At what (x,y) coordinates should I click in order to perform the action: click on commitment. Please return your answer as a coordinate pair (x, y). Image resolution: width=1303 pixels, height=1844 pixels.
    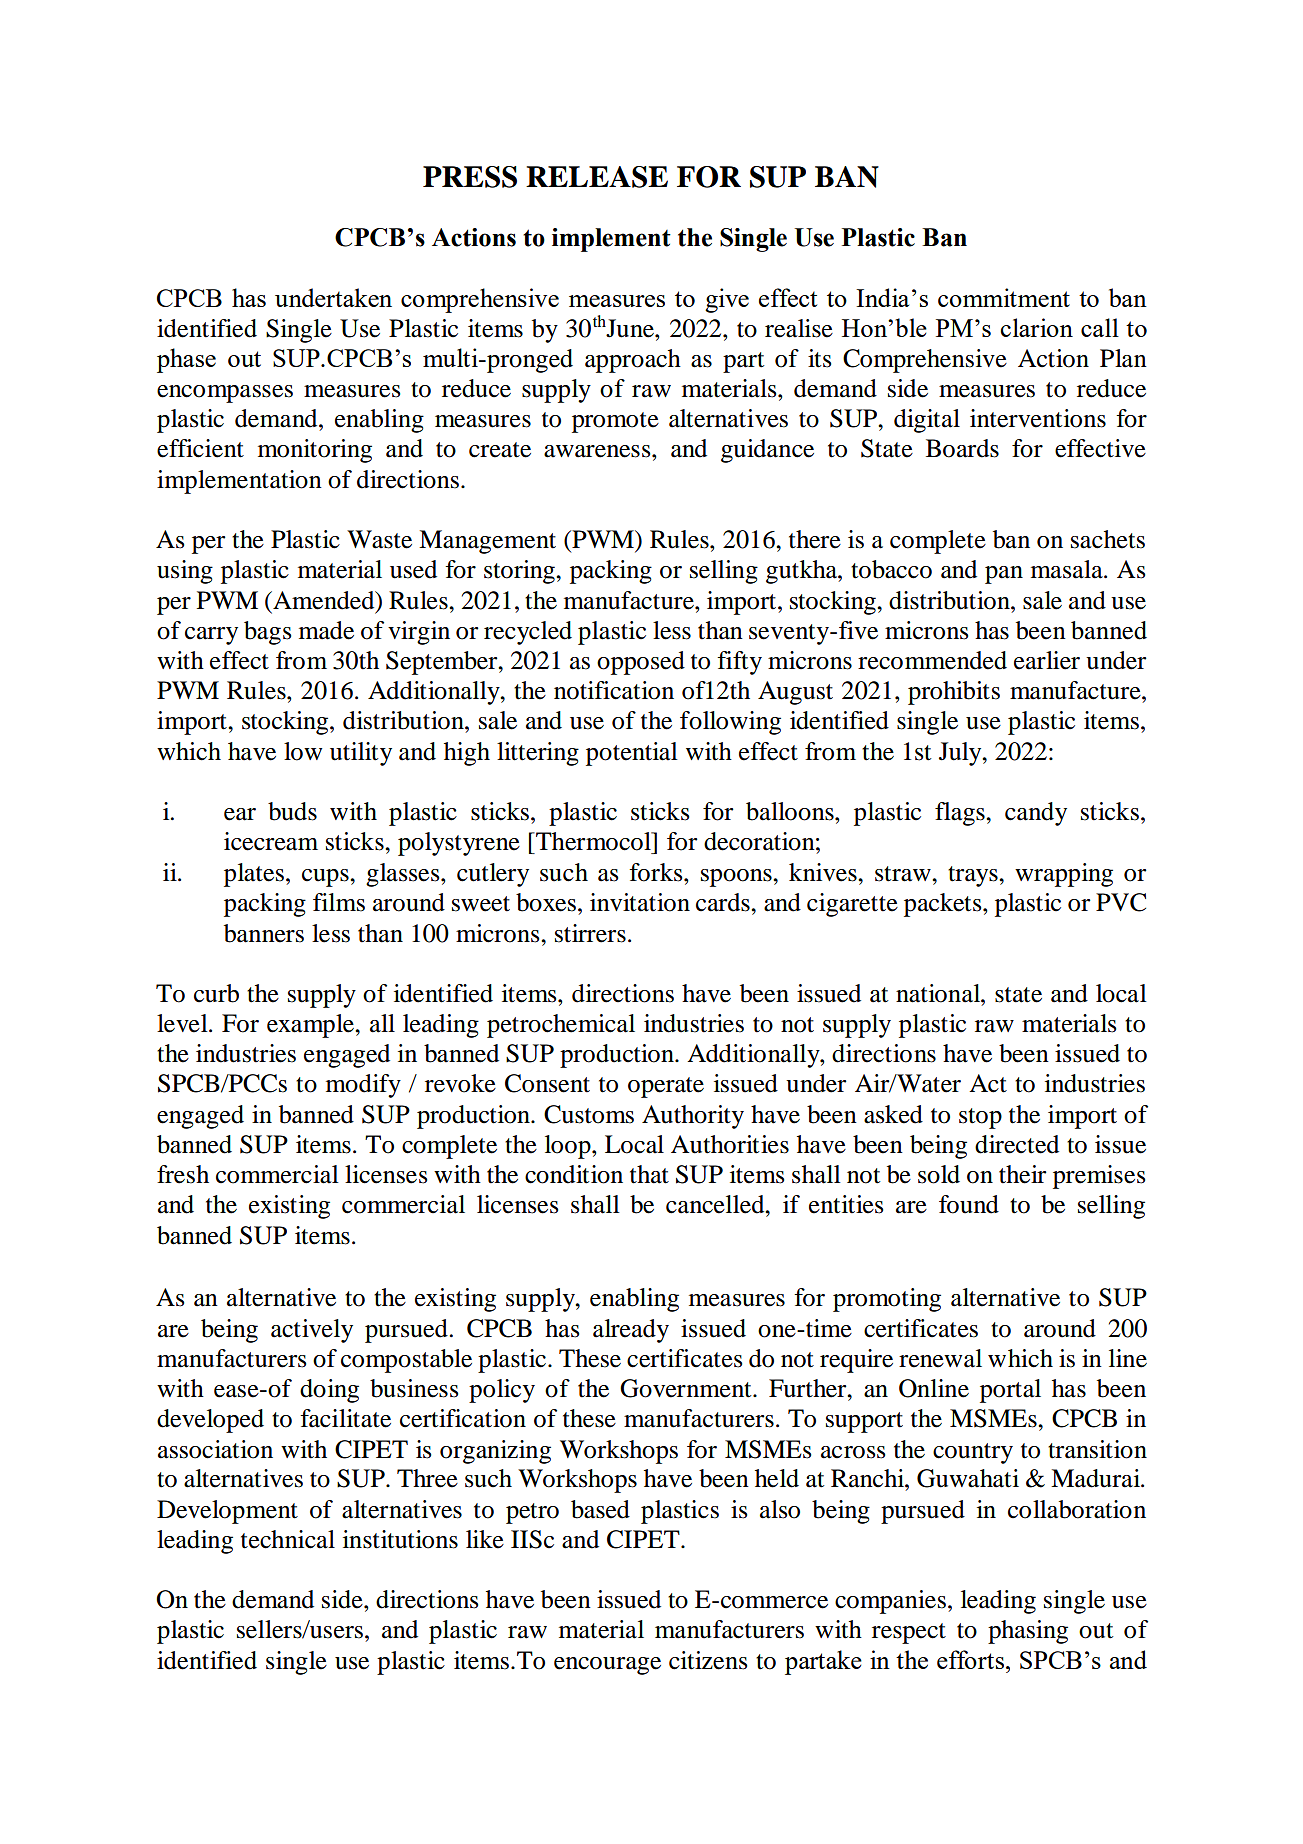
    Looking at the image, I should click on (1004, 297).
